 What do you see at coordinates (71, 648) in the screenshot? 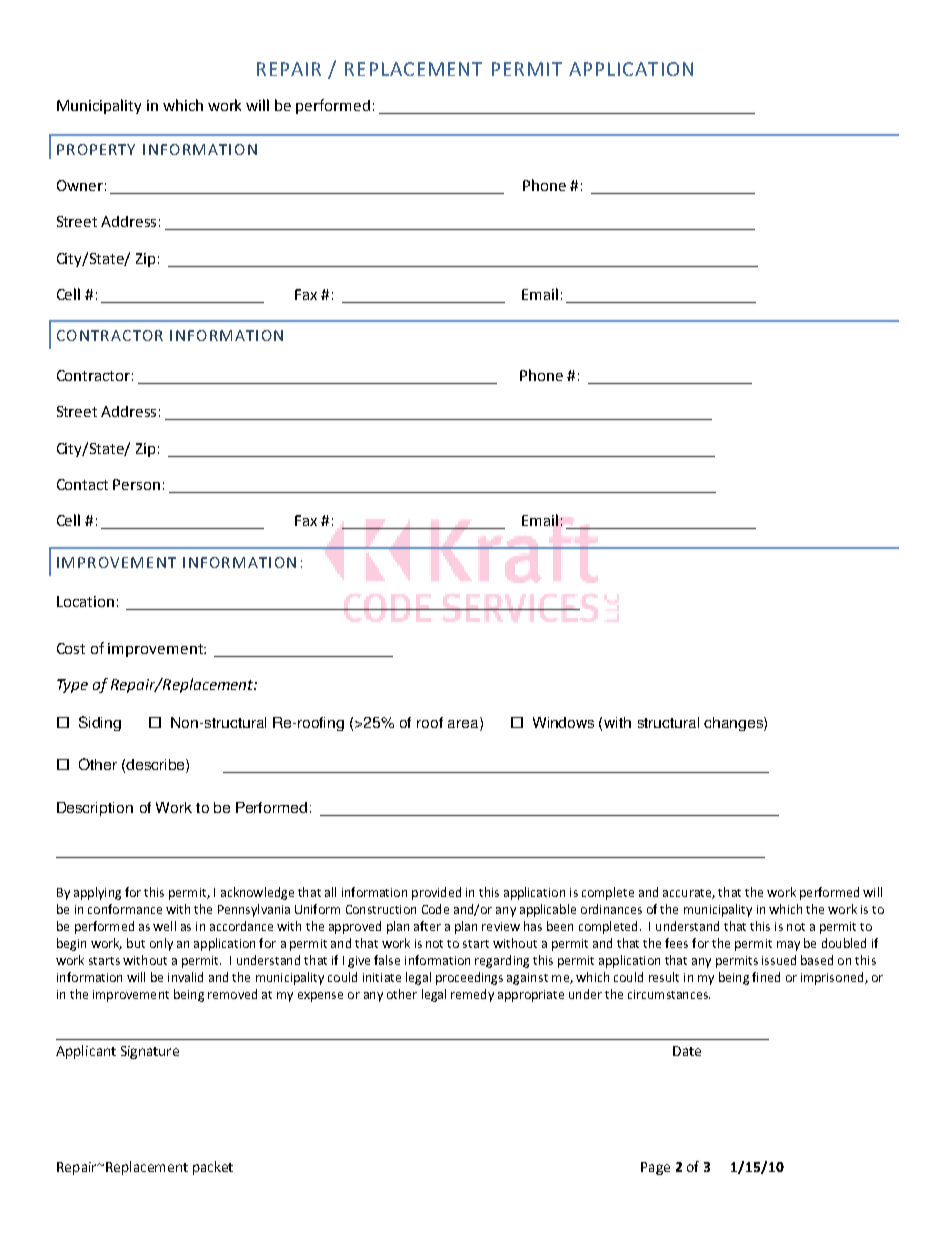
I see `Cost` at bounding box center [71, 648].
